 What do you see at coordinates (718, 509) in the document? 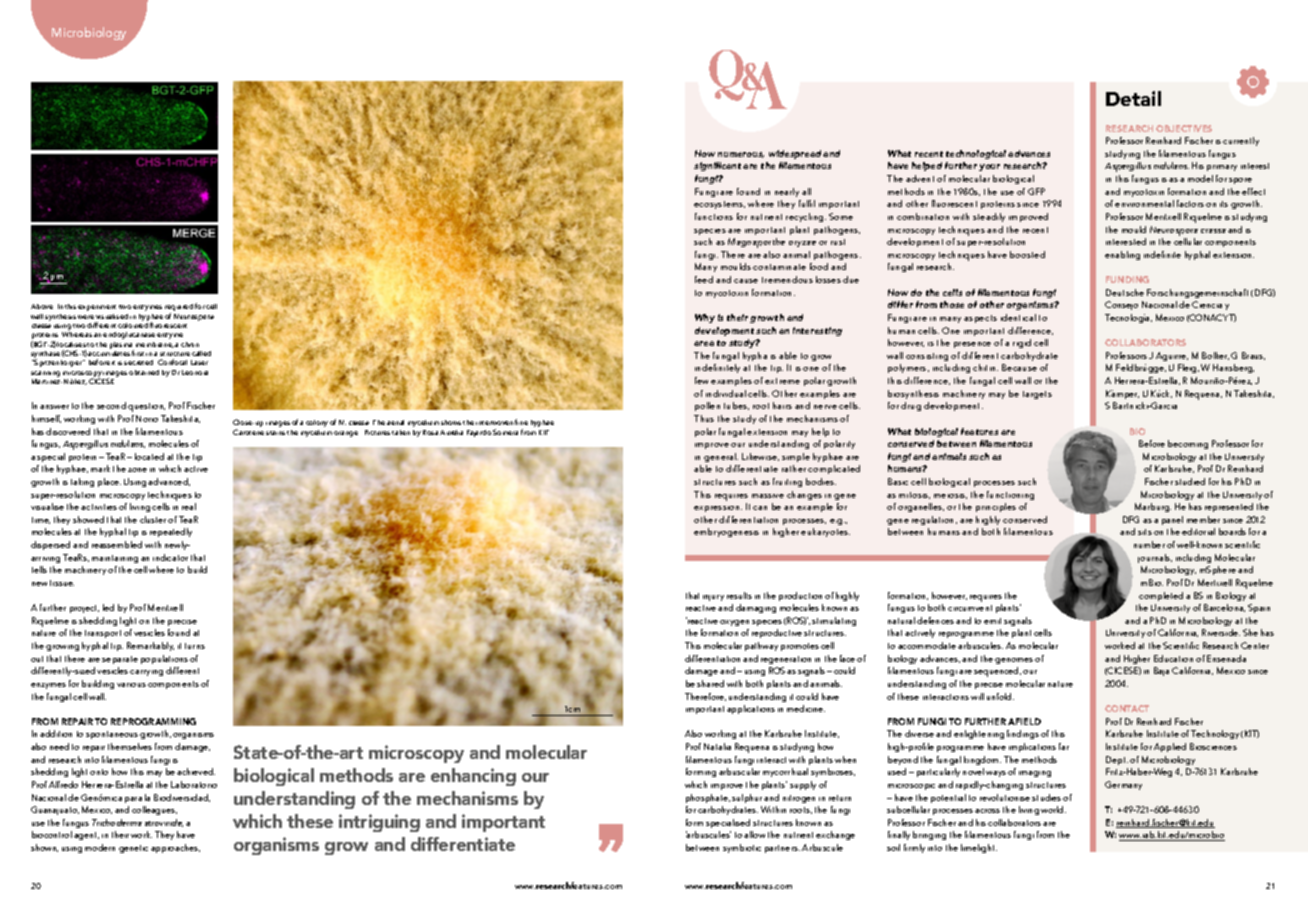
I see `expression` at bounding box center [718, 509].
